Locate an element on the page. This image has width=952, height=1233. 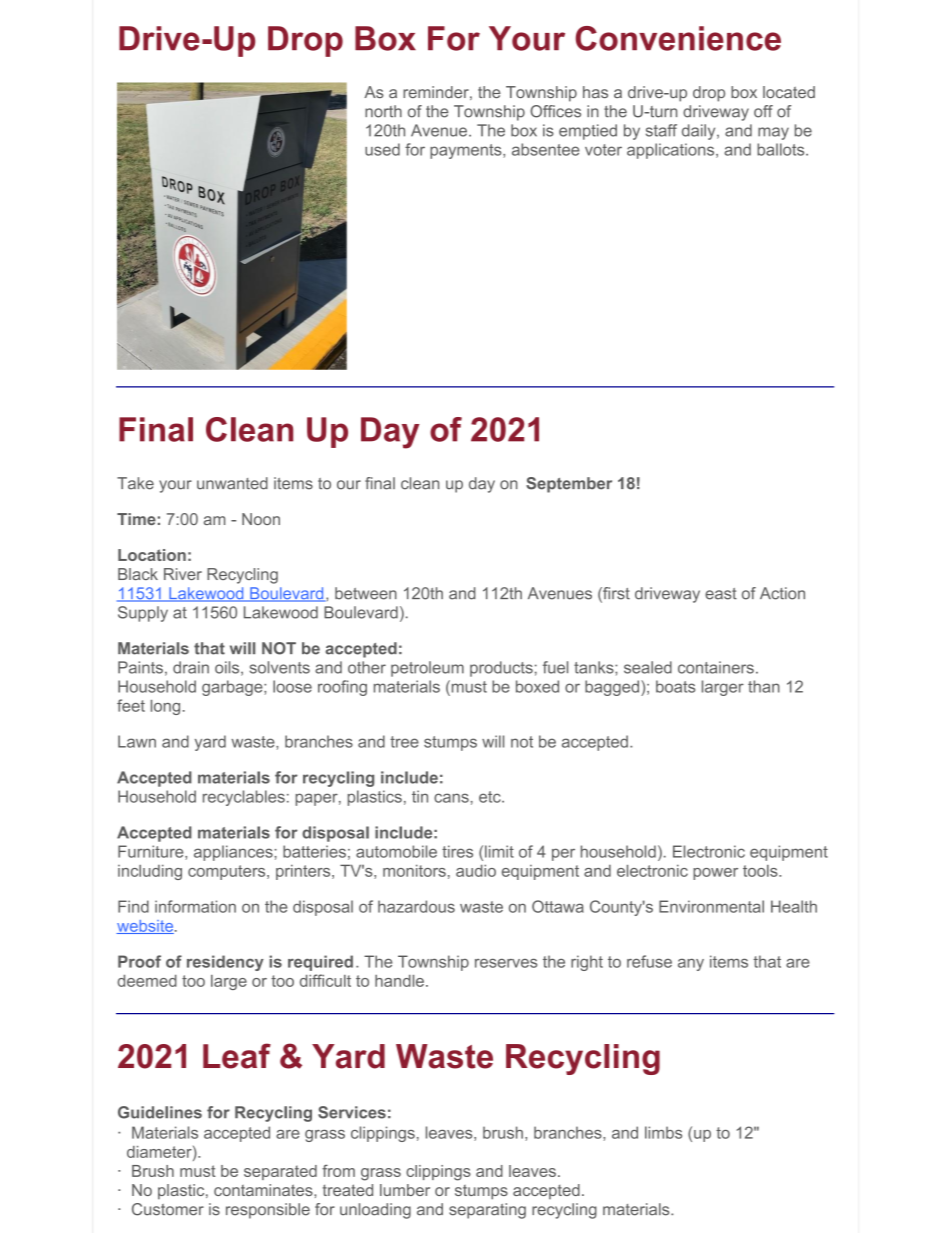
payments is located at coordinates (467, 151).
